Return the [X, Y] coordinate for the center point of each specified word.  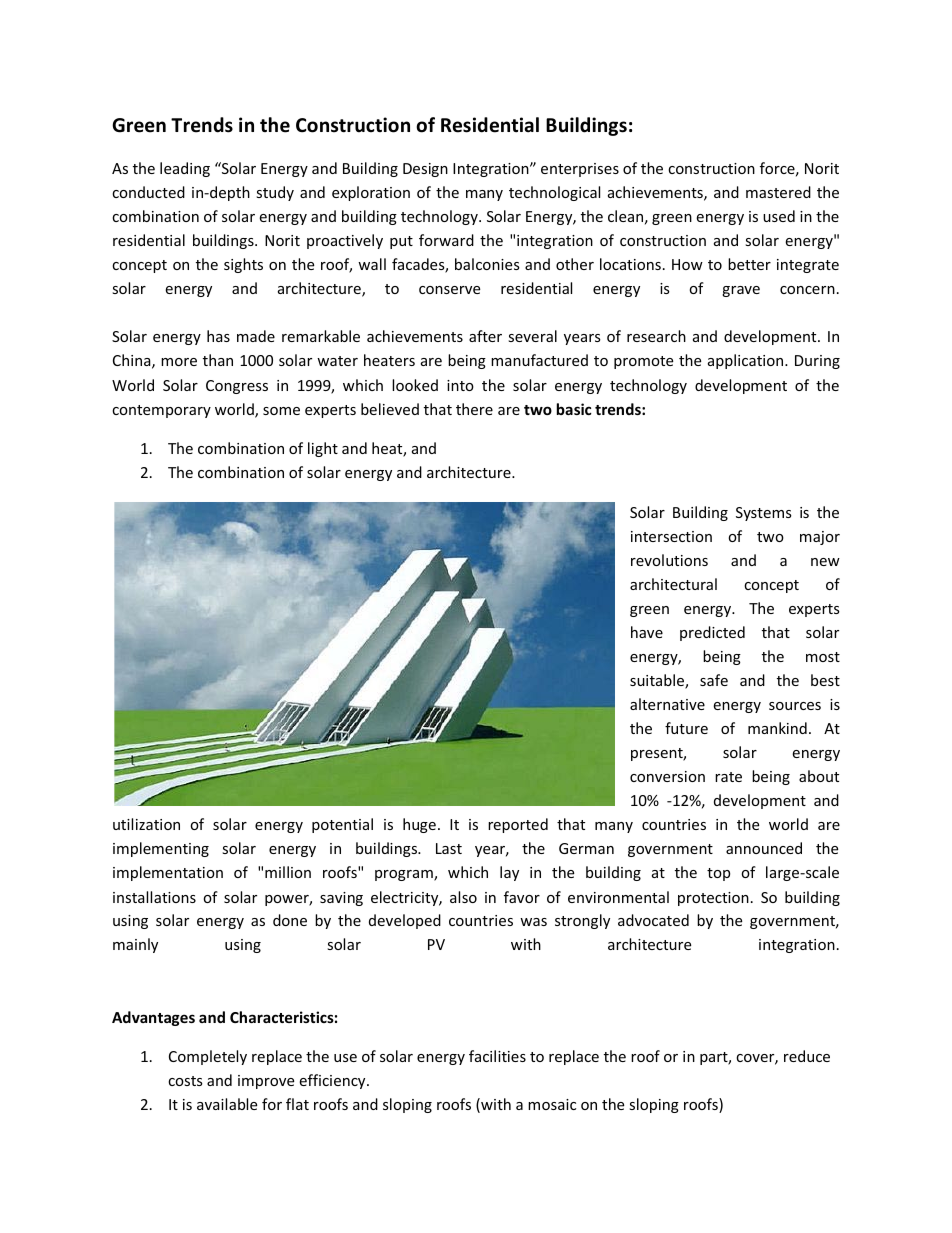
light [323, 449]
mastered [778, 192]
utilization [146, 824]
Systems [764, 514]
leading [185, 169]
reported [518, 825]
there [474, 409]
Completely [208, 1057]
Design [425, 170]
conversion [667, 776]
